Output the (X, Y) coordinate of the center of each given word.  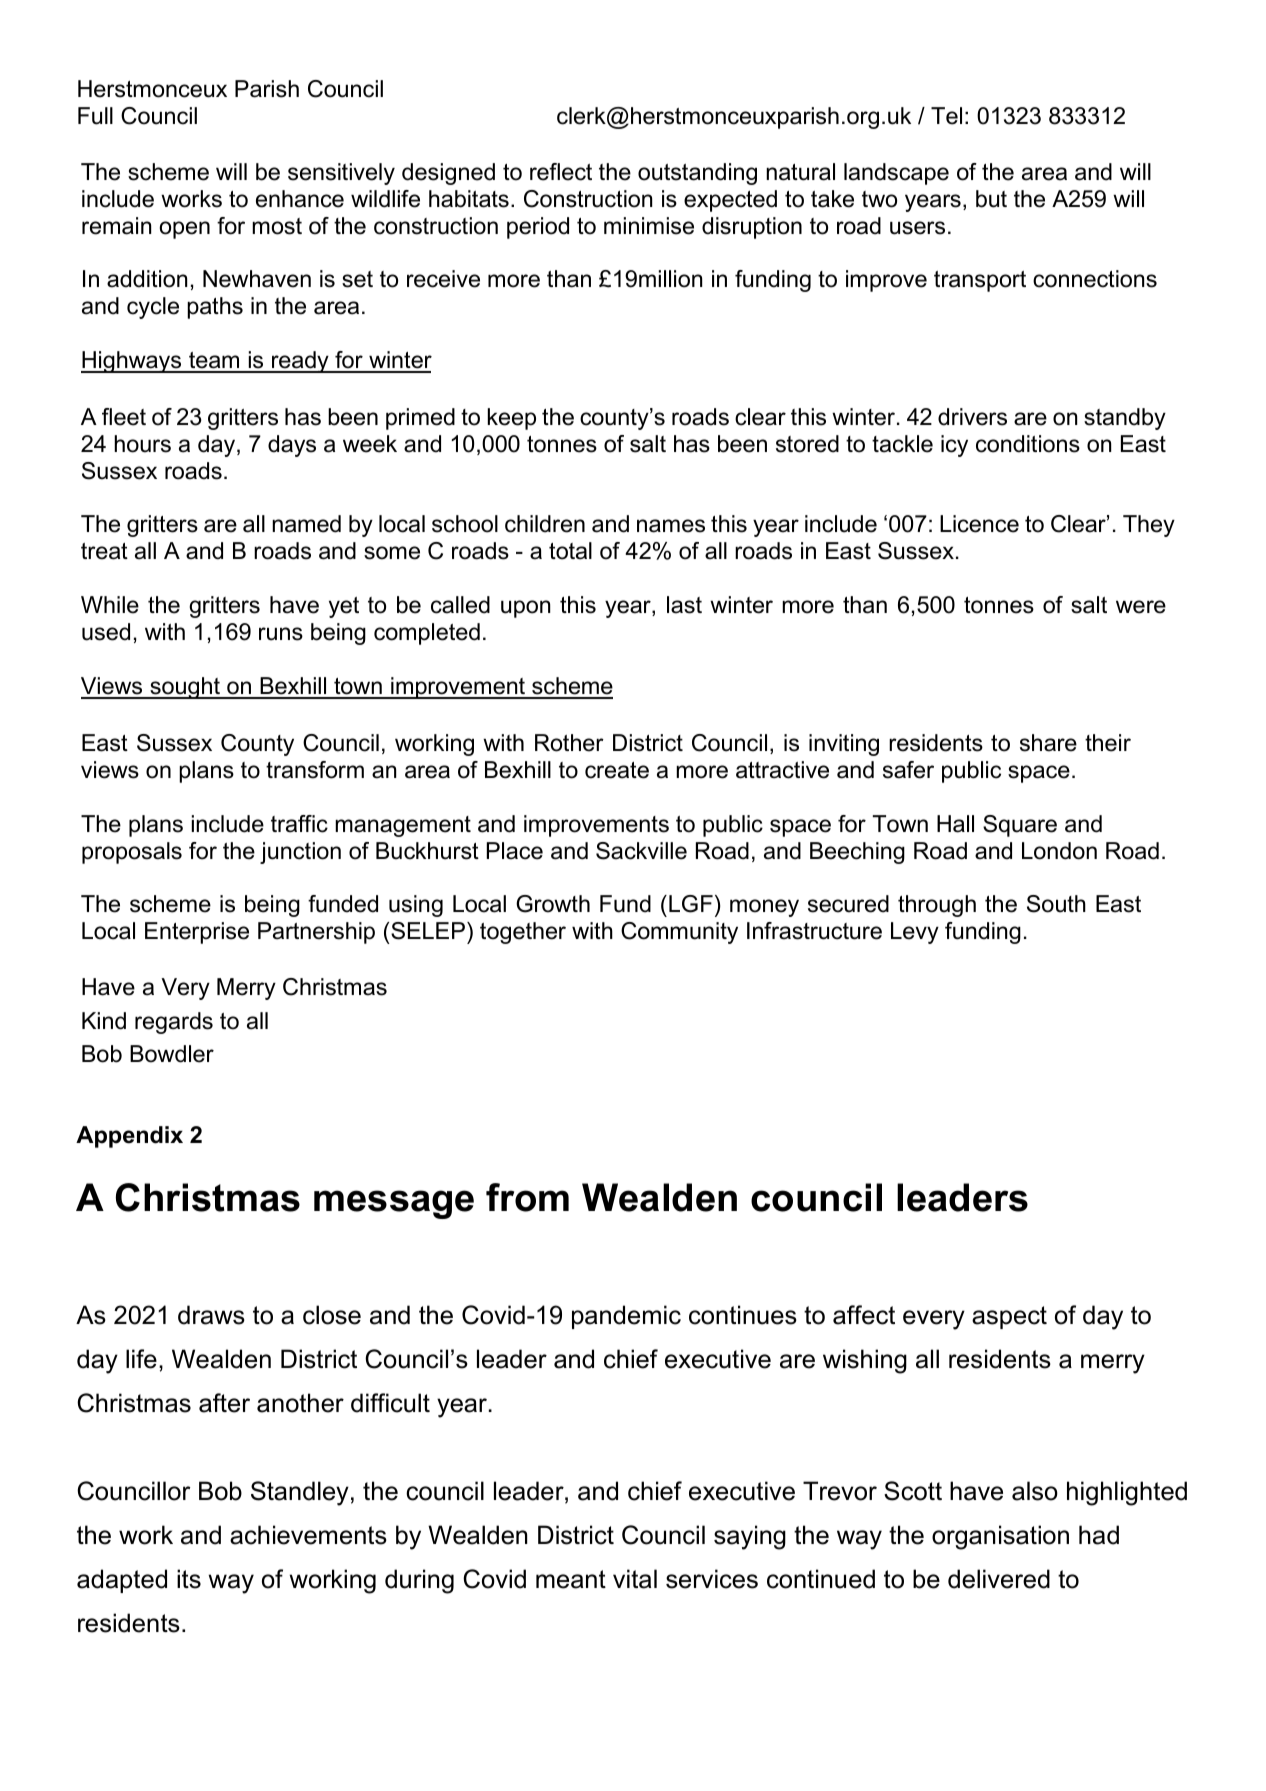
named (306, 524)
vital (635, 1579)
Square (1020, 826)
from (527, 1197)
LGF (691, 904)
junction (300, 853)
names (671, 526)
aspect (1009, 1317)
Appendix (129, 1137)
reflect (561, 172)
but (991, 199)
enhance (300, 199)
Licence (979, 524)
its (189, 1579)
